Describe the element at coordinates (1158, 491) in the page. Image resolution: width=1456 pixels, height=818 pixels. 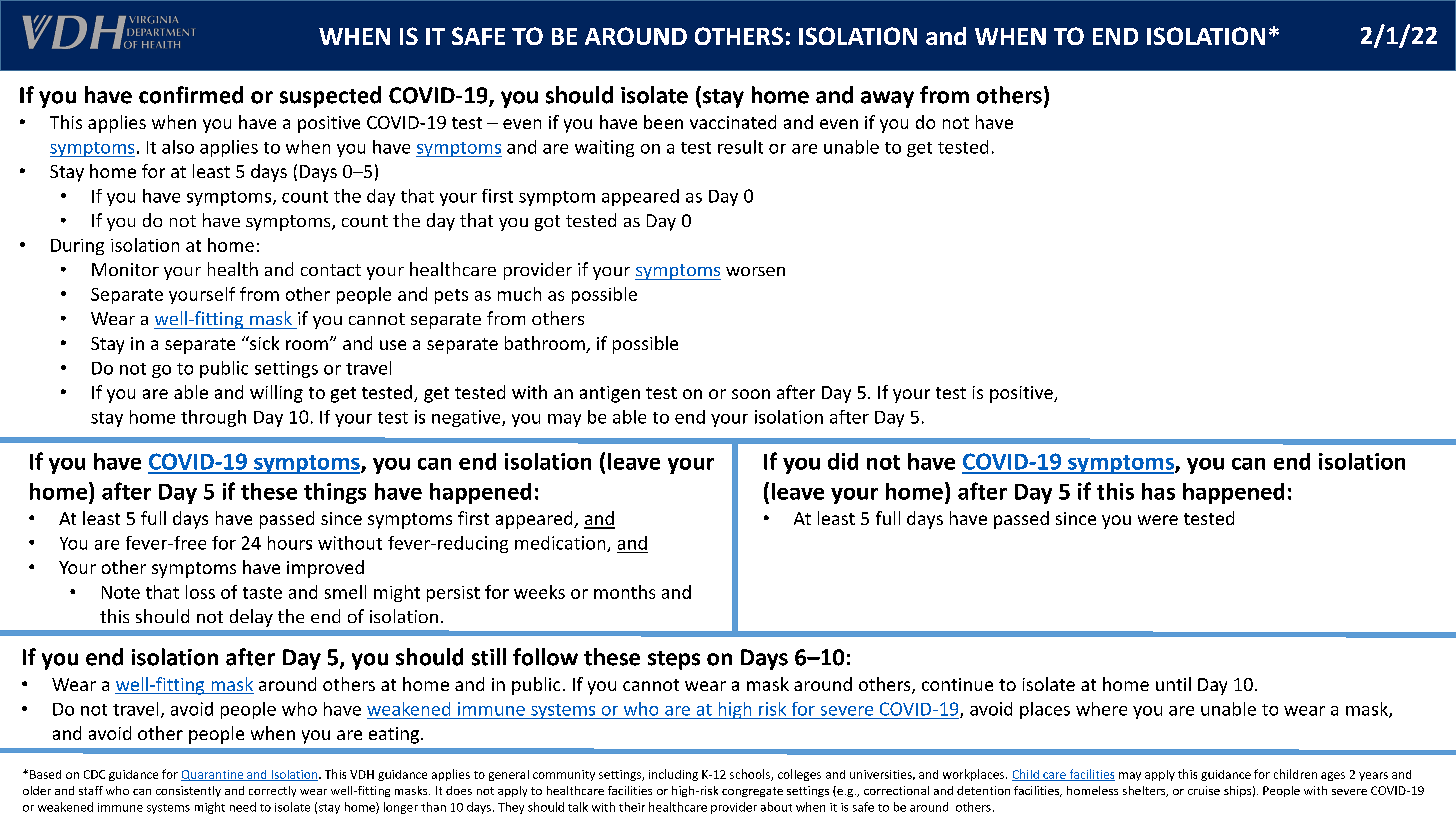
I see `has` at that location.
